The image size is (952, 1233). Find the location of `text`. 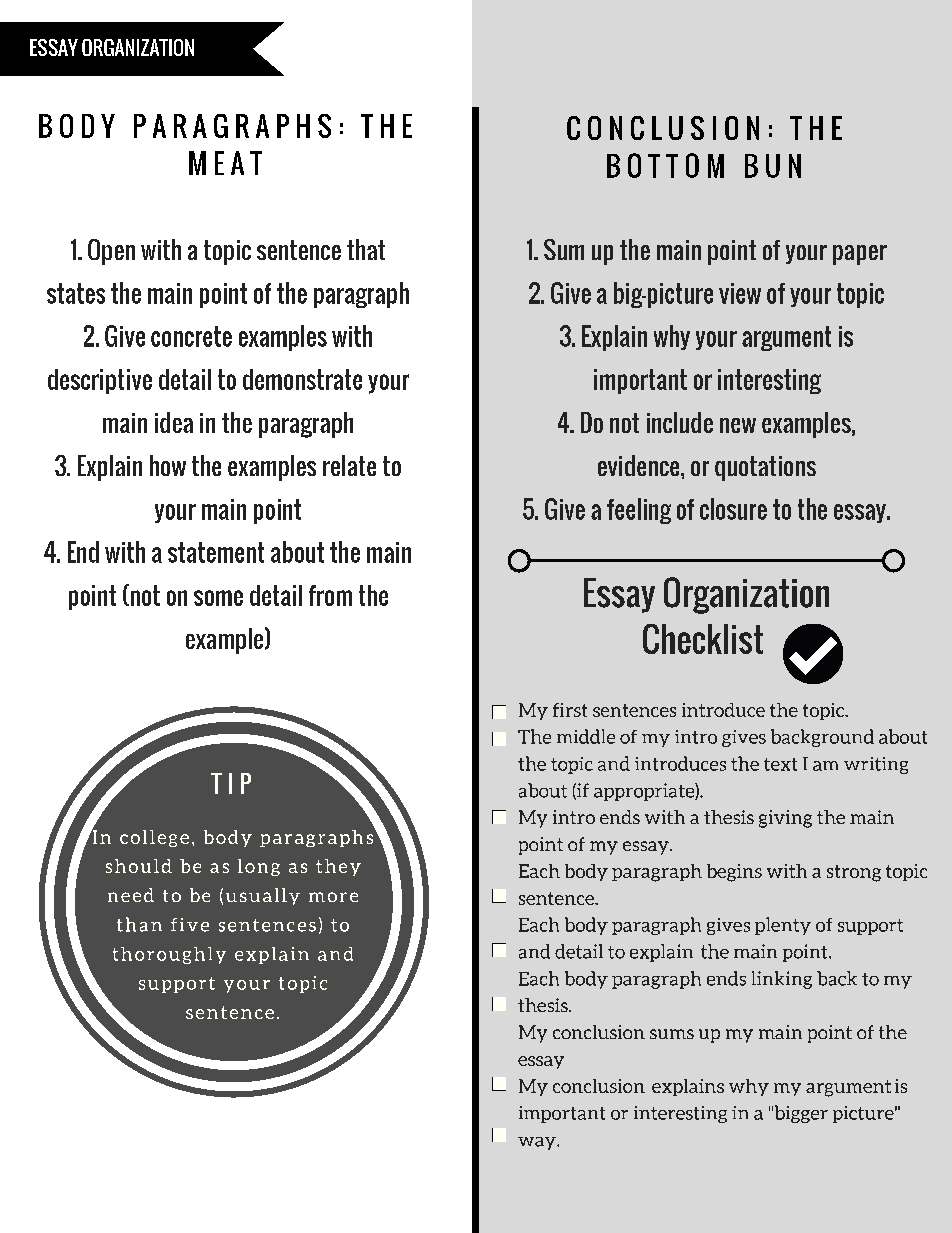

text is located at coordinates (780, 764).
